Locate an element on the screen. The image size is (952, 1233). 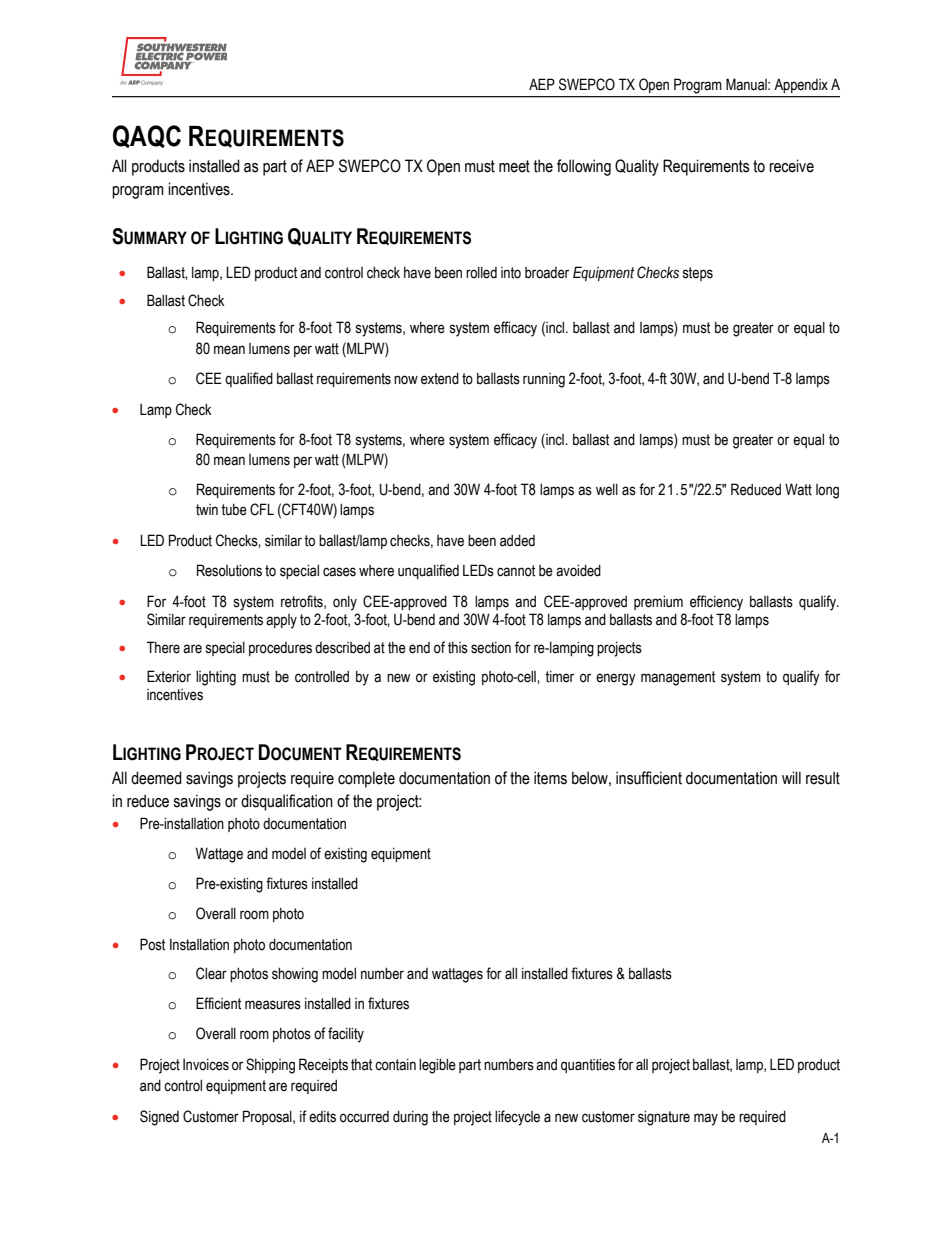
Appendix is located at coordinates (801, 86).
